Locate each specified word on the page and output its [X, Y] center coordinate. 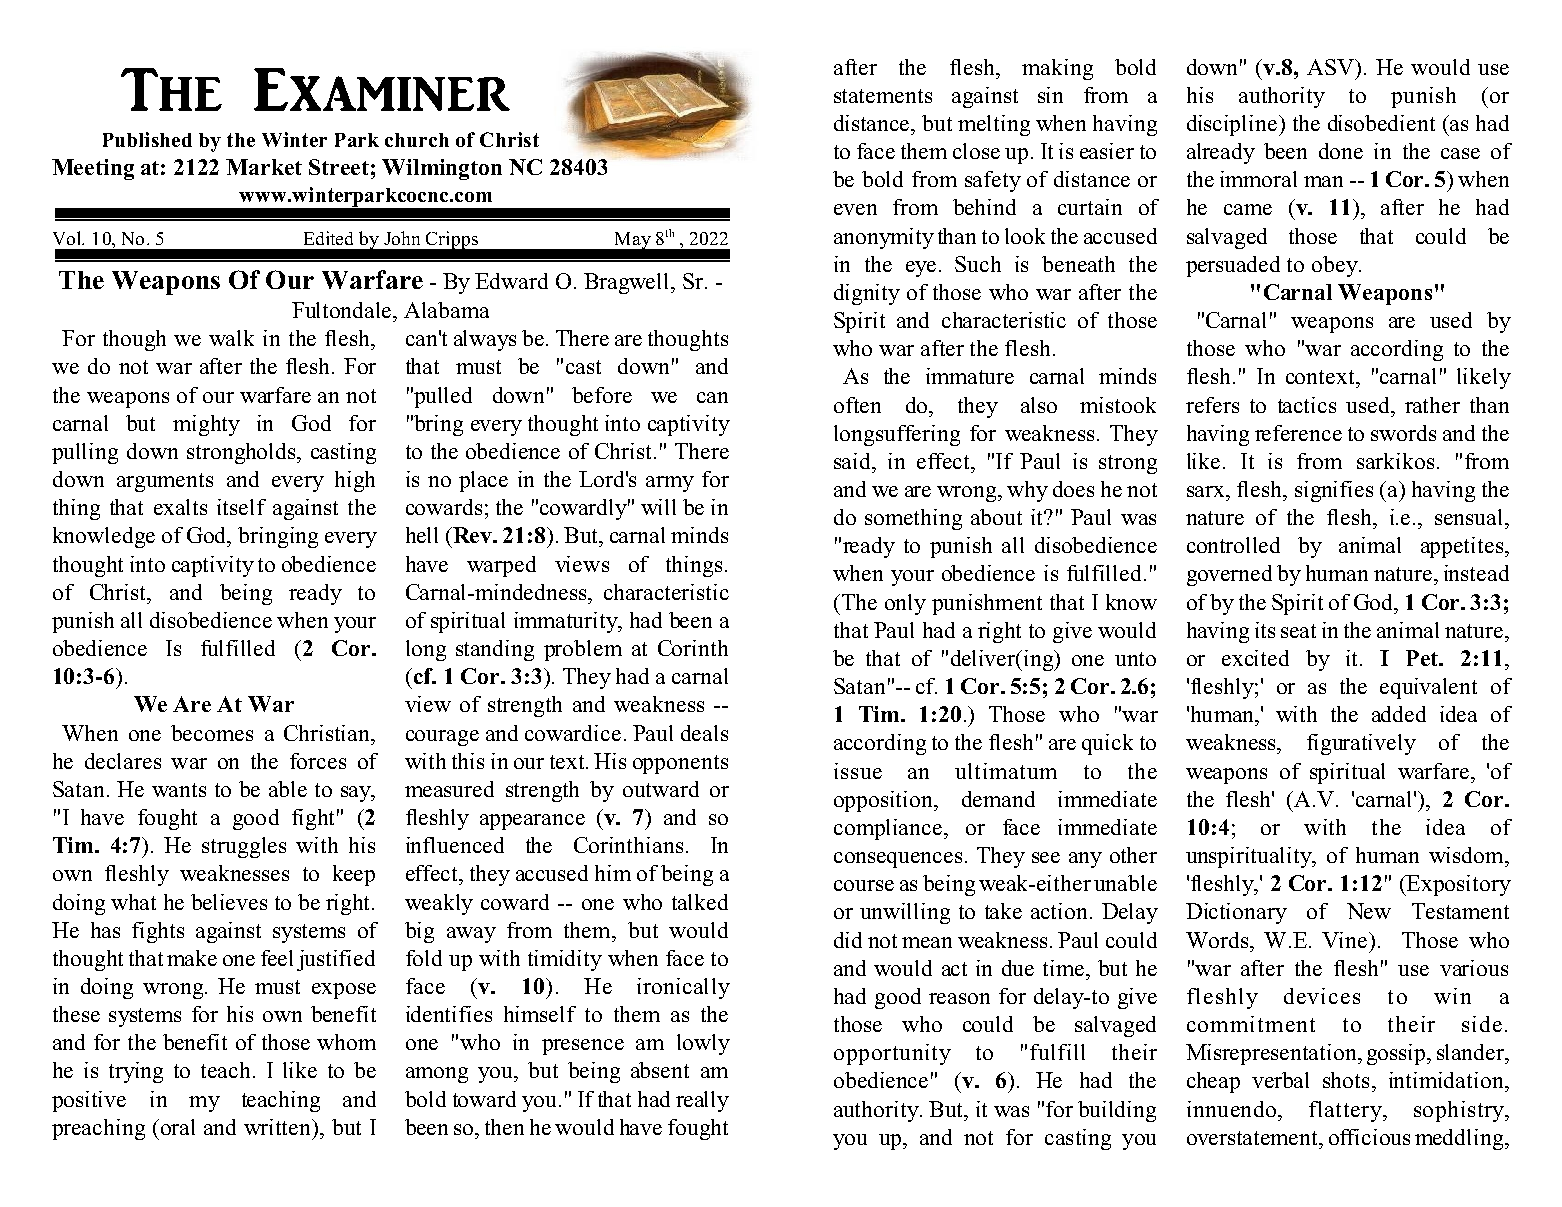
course [864, 885]
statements [883, 96]
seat [1298, 631]
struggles [244, 847]
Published [147, 139]
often [857, 405]
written [279, 1127]
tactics [1307, 405]
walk [231, 338]
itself [241, 507]
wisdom [1467, 855]
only [905, 604]
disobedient [1381, 123]
